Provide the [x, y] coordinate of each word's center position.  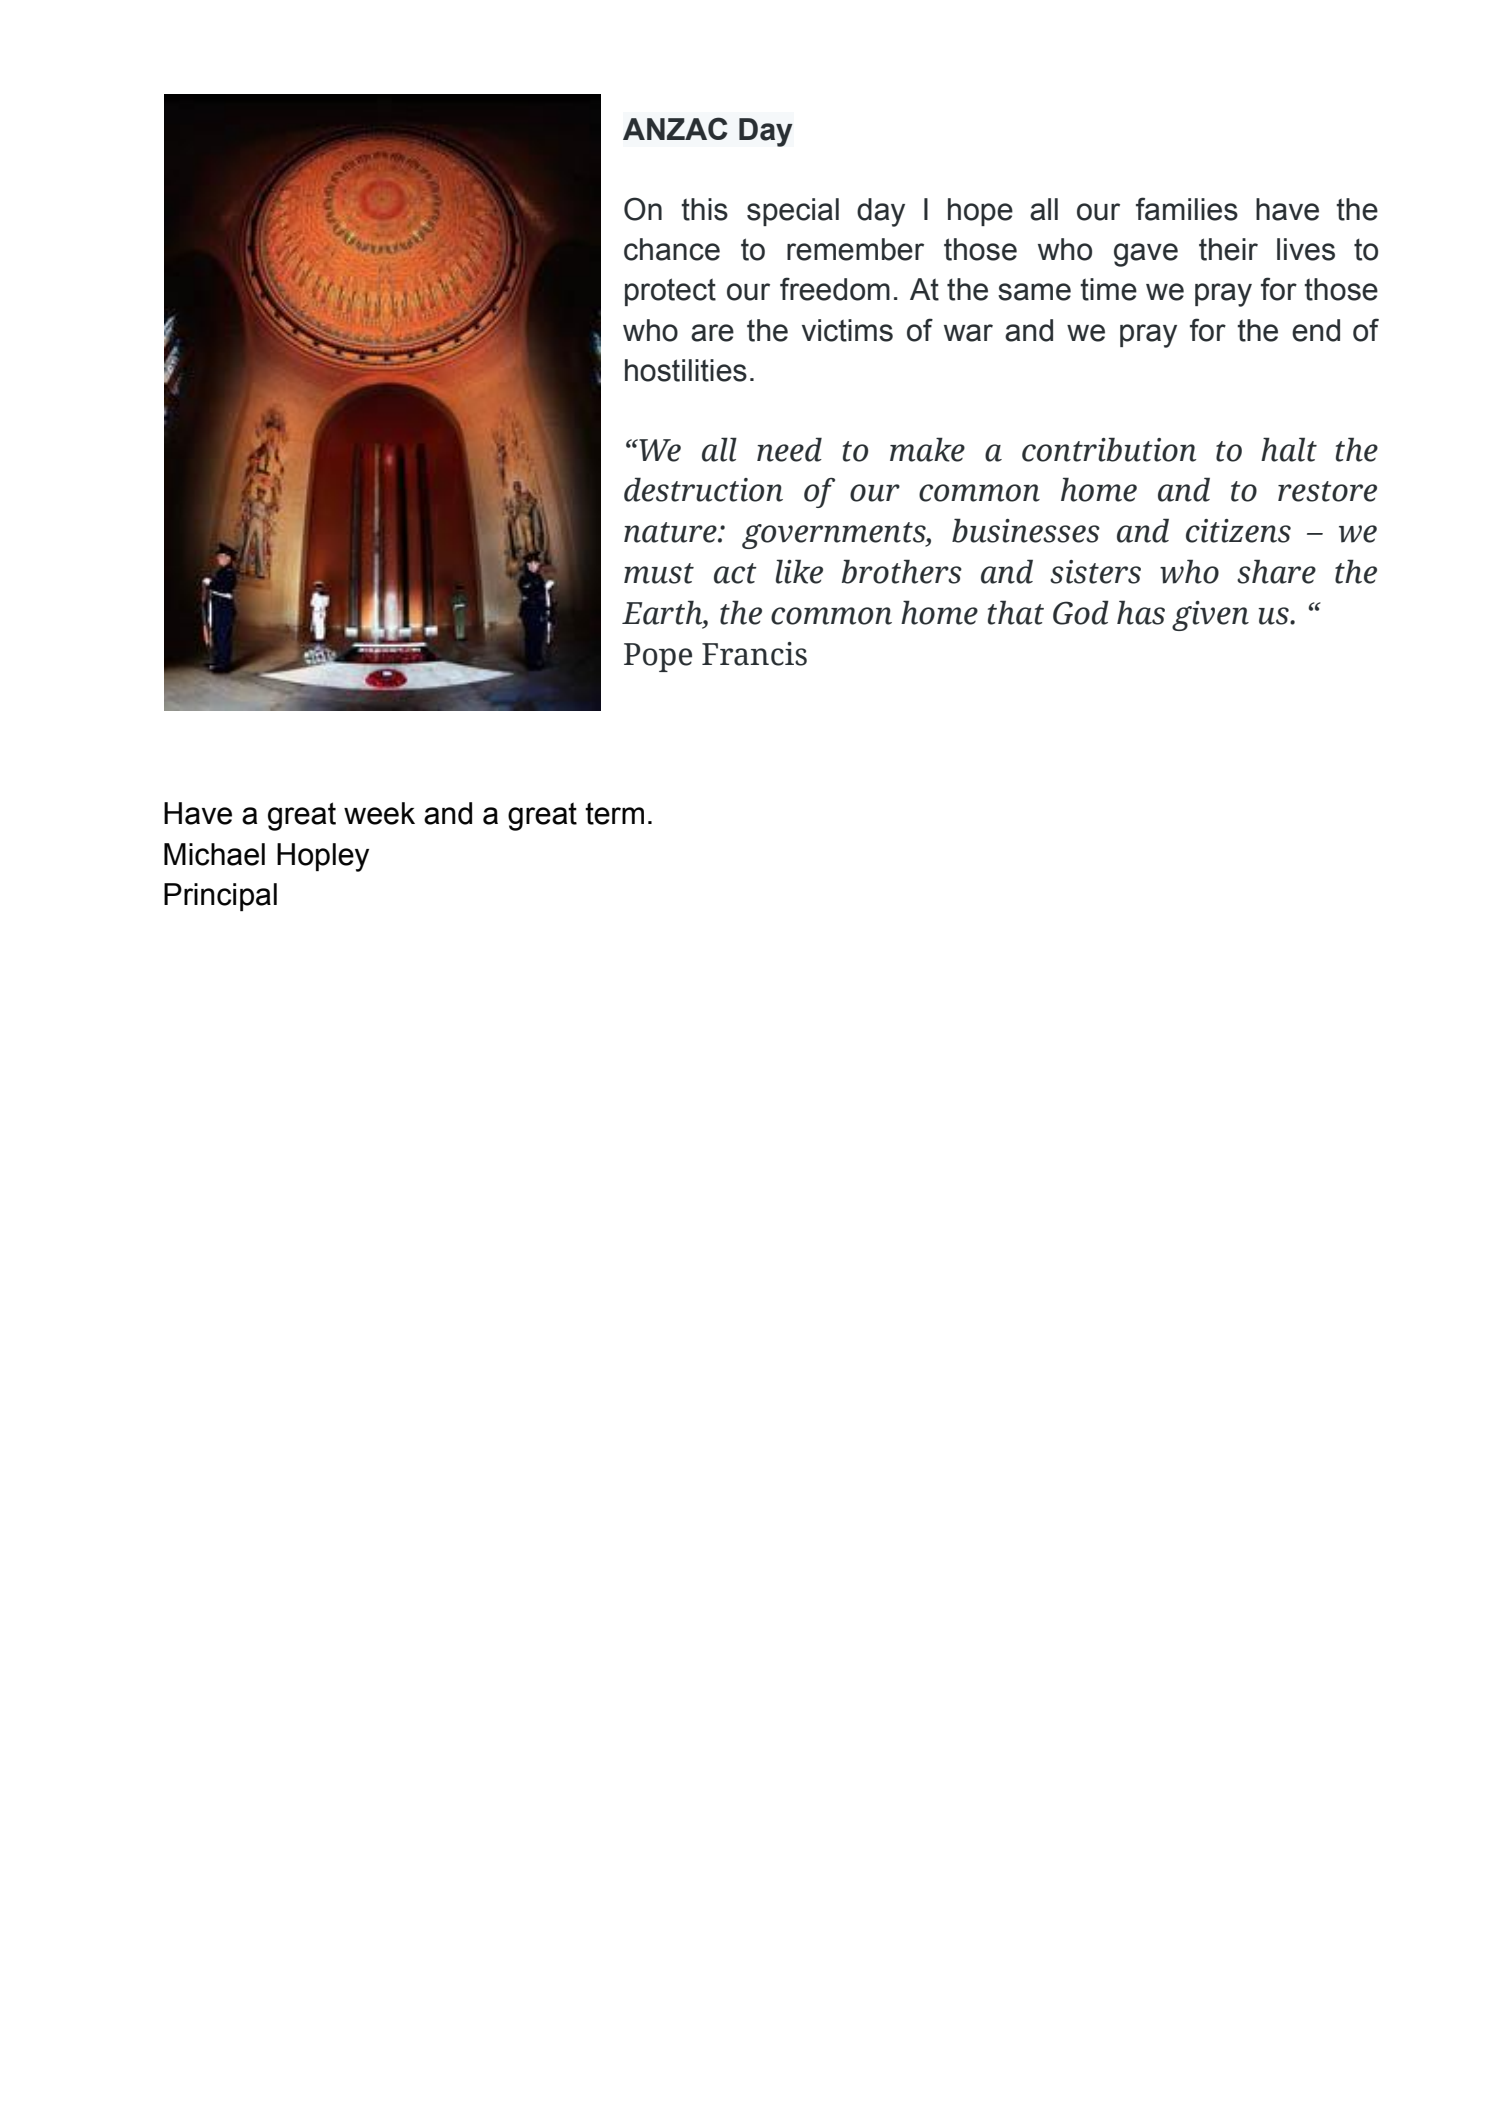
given [1210, 616]
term [614, 813]
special [793, 212]
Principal [220, 897]
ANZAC [675, 128]
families [1187, 209]
